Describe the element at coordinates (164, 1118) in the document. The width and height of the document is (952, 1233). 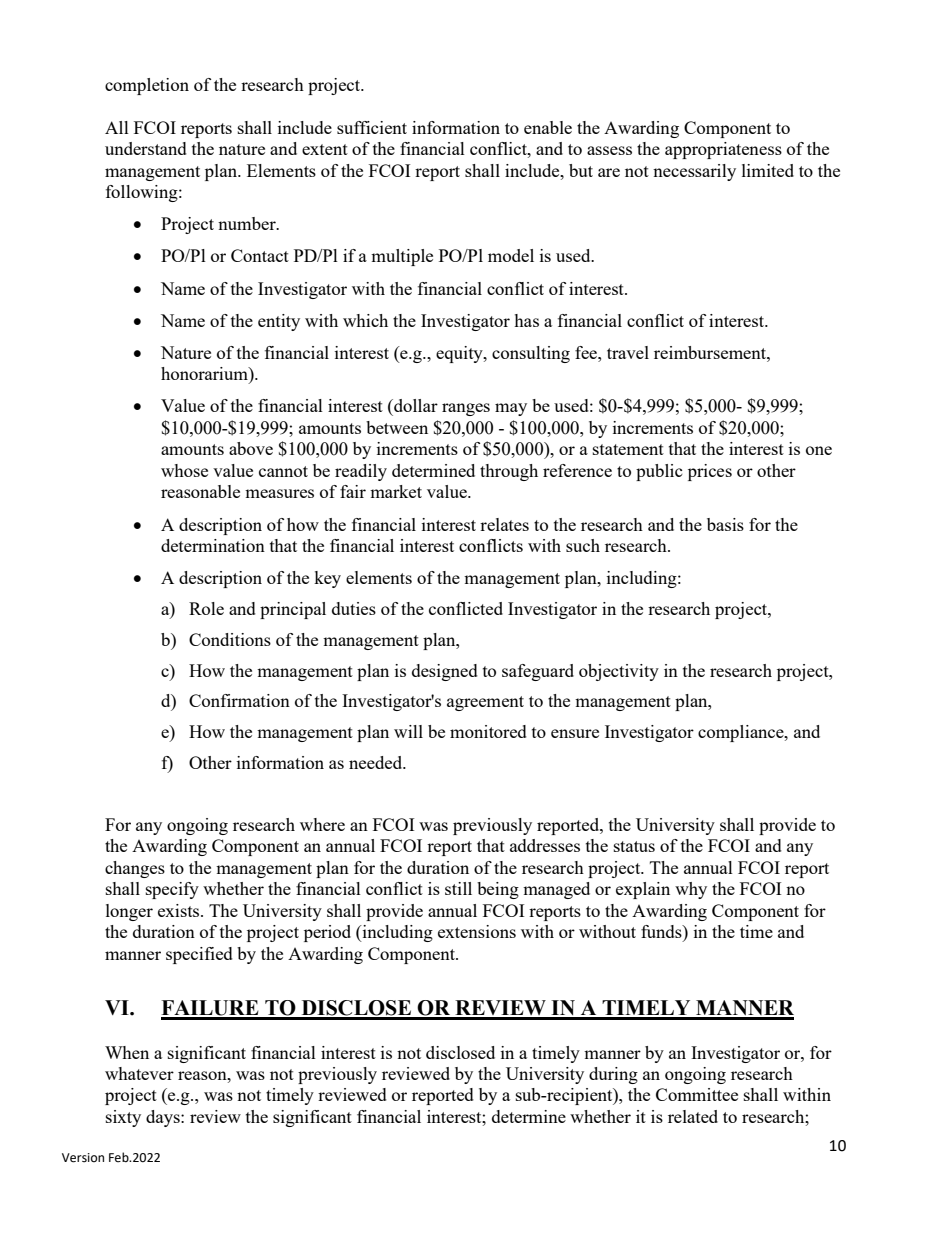
I see `days` at that location.
